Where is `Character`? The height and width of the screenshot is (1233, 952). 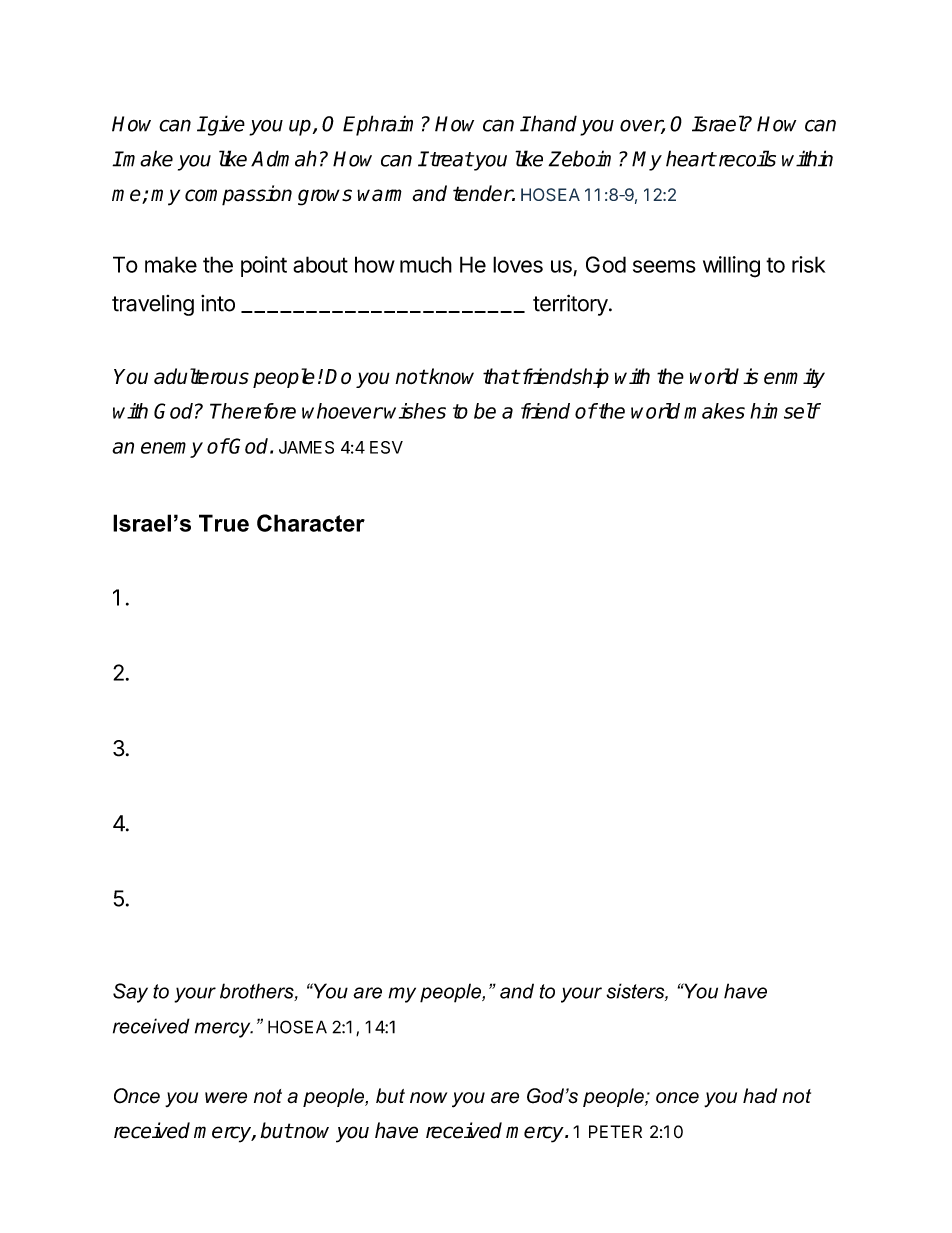 Character is located at coordinates (311, 523).
